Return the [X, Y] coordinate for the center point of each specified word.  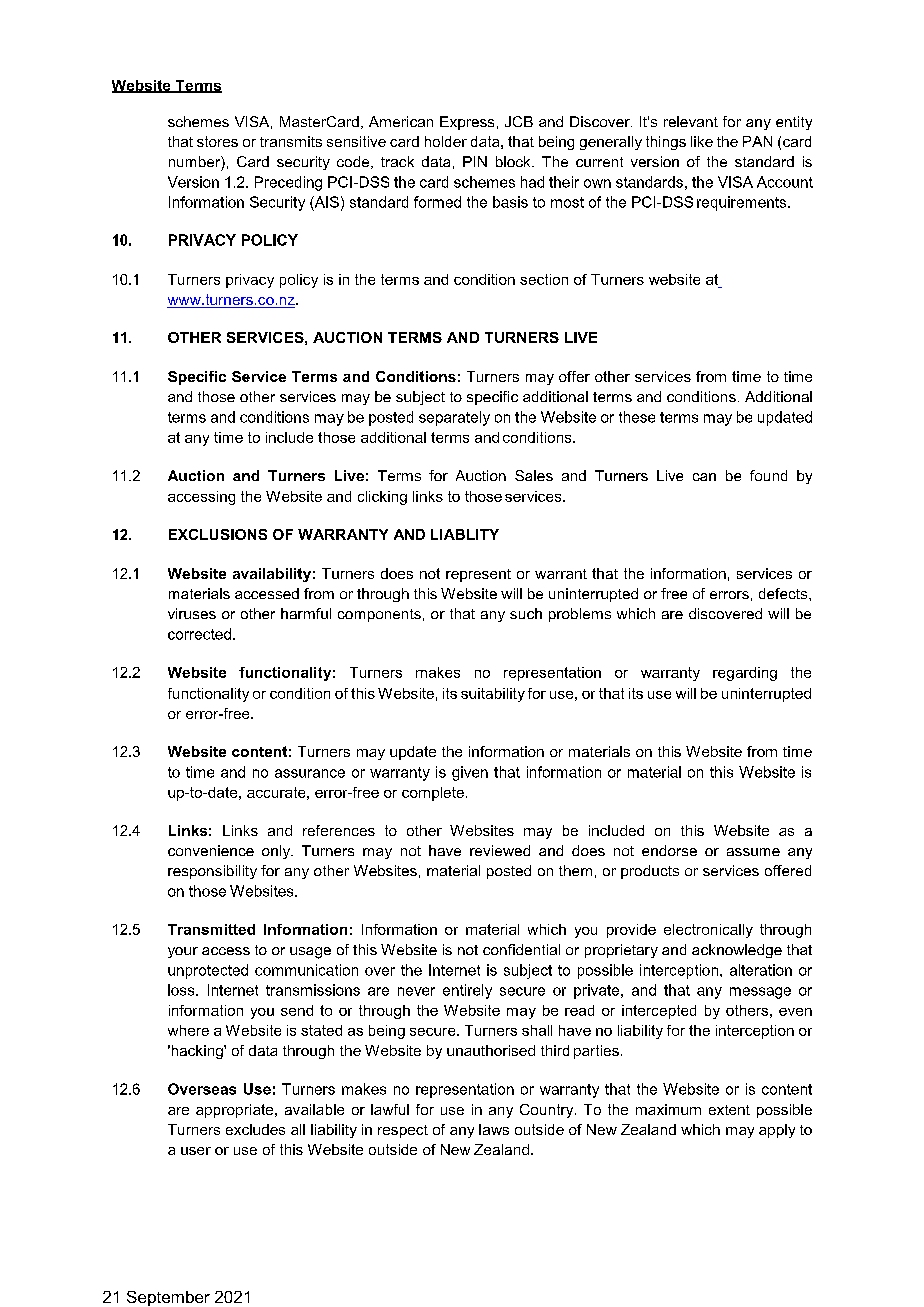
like [702, 141]
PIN [475, 161]
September [168, 1298]
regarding [745, 674]
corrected [199, 634]
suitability [493, 695]
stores [217, 141]
